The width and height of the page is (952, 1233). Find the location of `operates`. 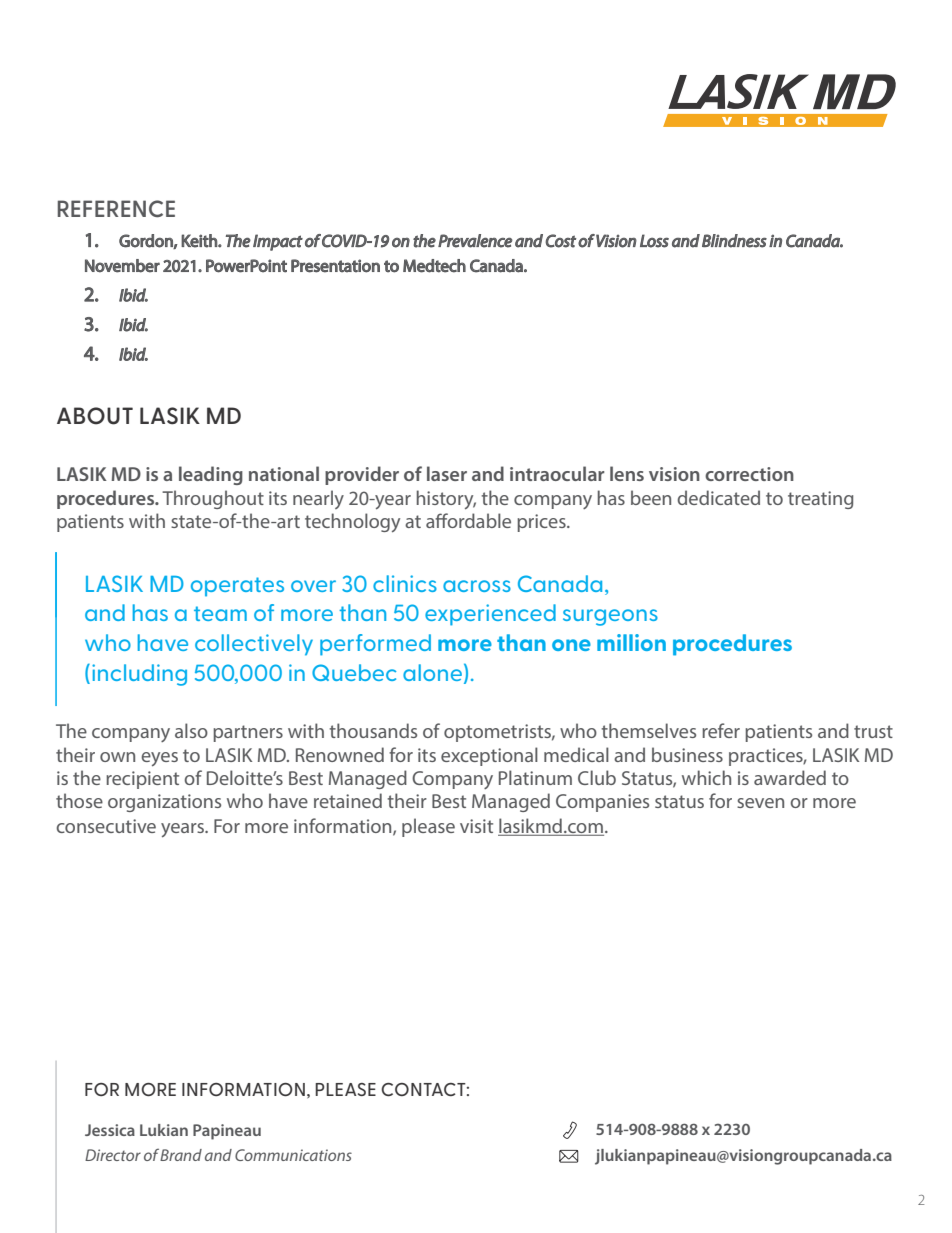

operates is located at coordinates (237, 587).
